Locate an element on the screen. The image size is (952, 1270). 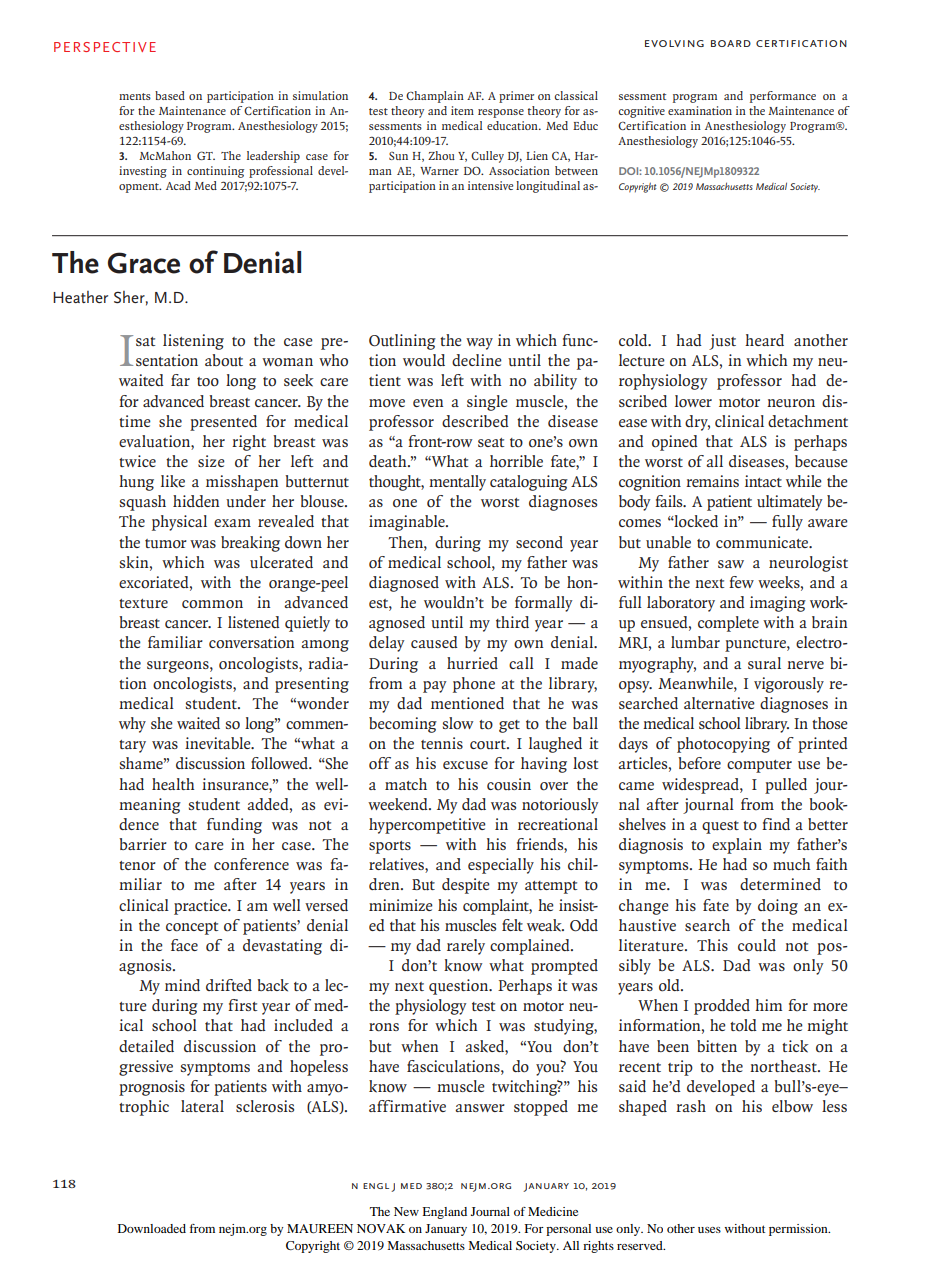
New is located at coordinates (406, 1211).
